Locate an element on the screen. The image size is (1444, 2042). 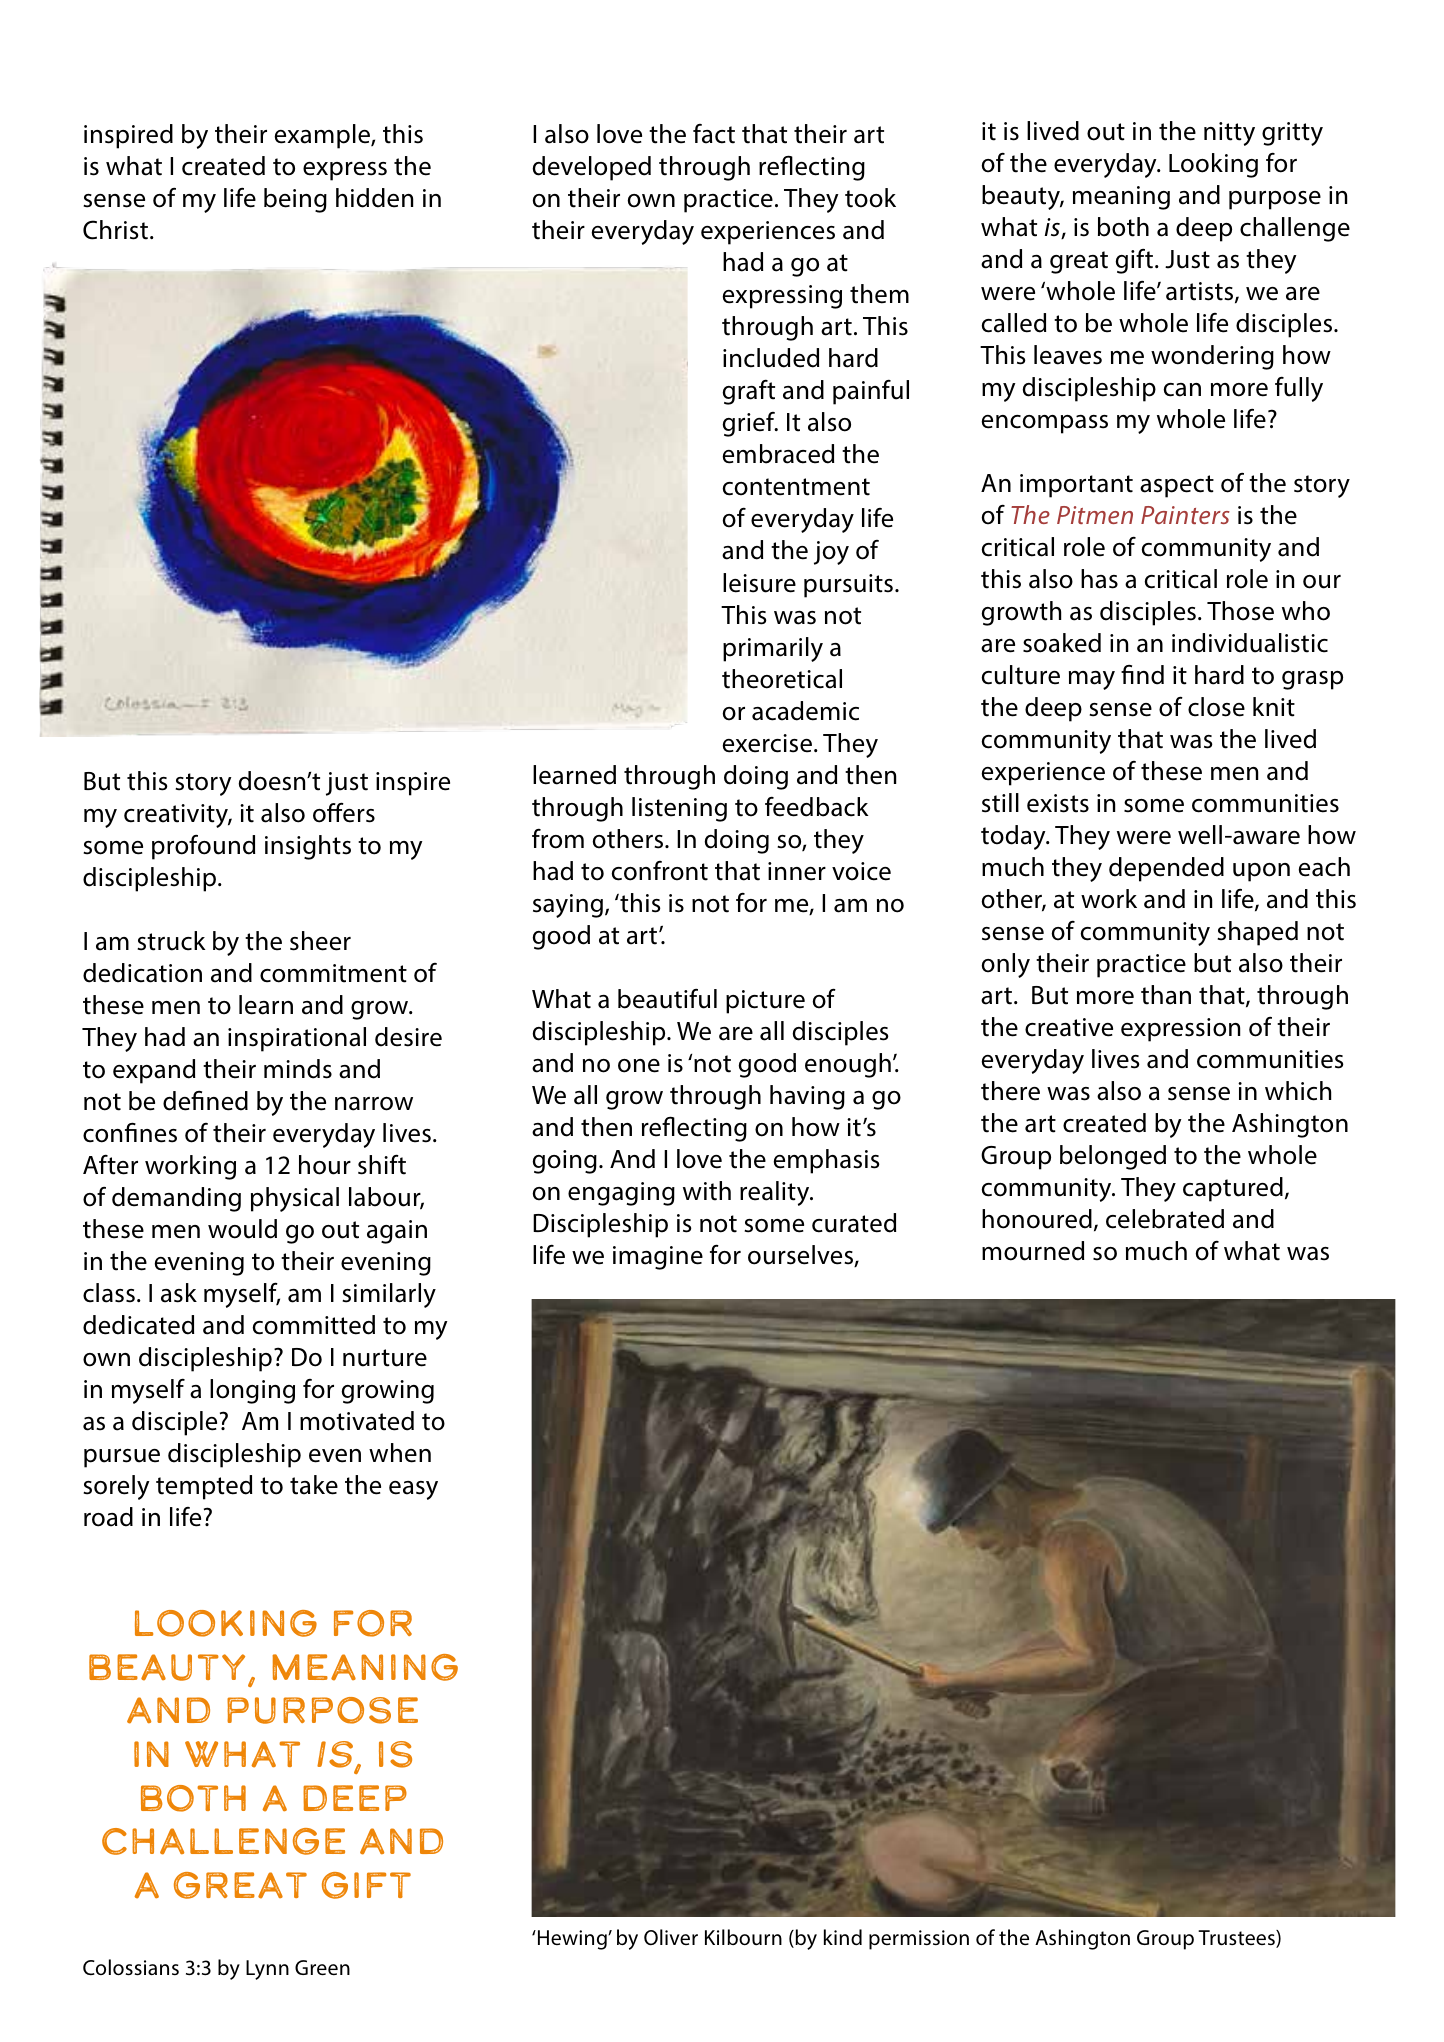
one is located at coordinates (639, 1066).
